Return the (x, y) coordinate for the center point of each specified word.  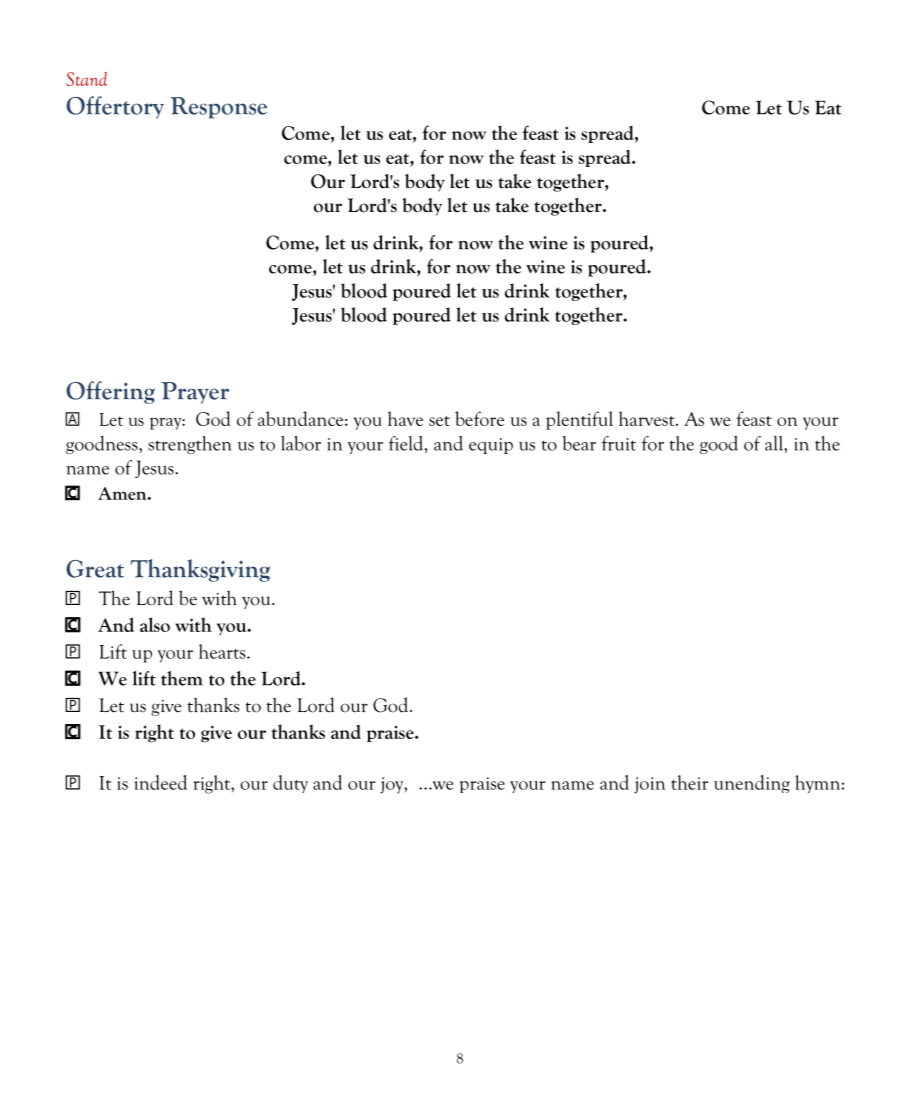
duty (290, 784)
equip (491, 446)
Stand (86, 79)
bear (579, 443)
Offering (110, 392)
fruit (619, 443)
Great (95, 569)
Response (218, 108)
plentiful (579, 420)
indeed (161, 782)
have (405, 418)
